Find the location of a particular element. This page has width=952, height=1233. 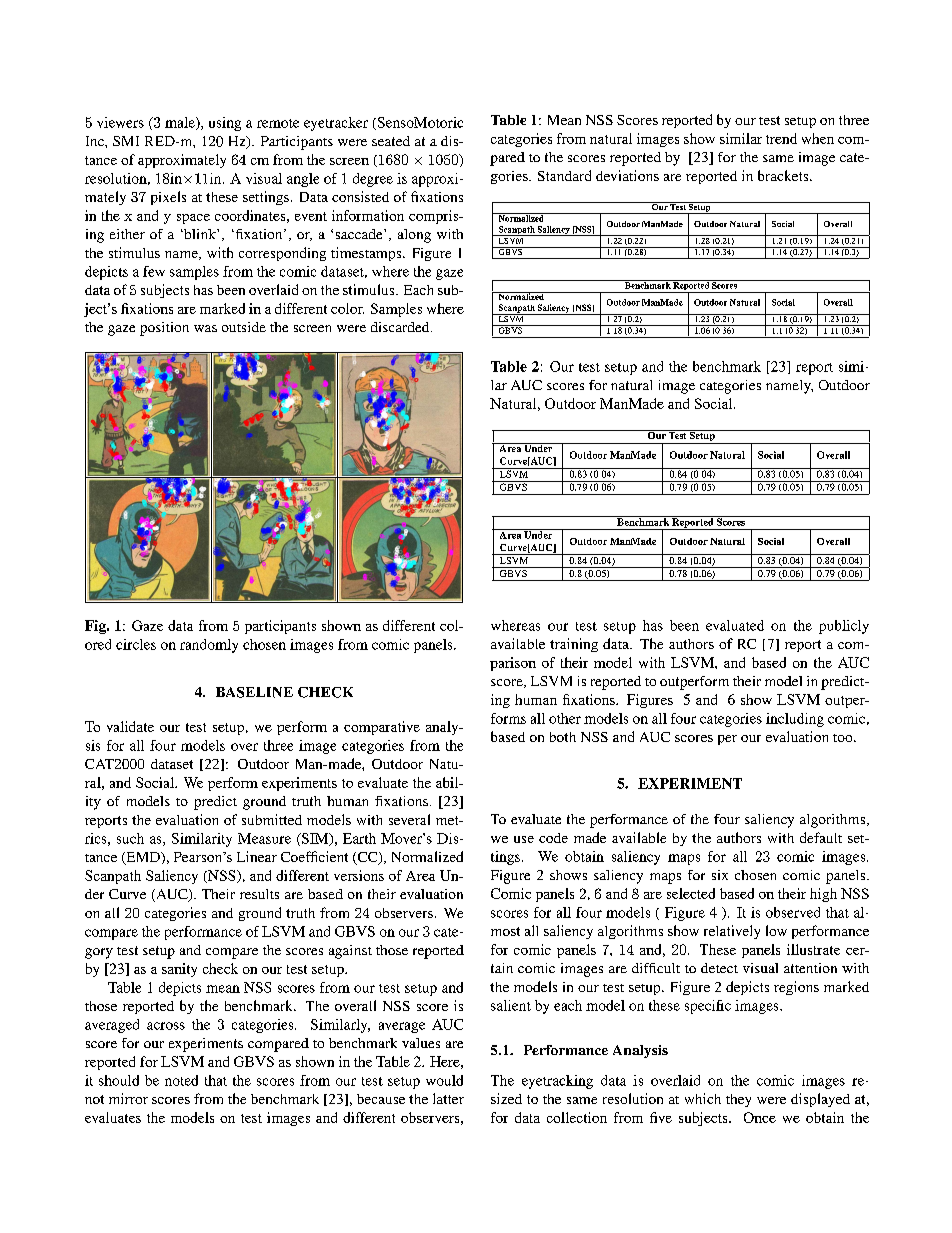

observed is located at coordinates (793, 912).
